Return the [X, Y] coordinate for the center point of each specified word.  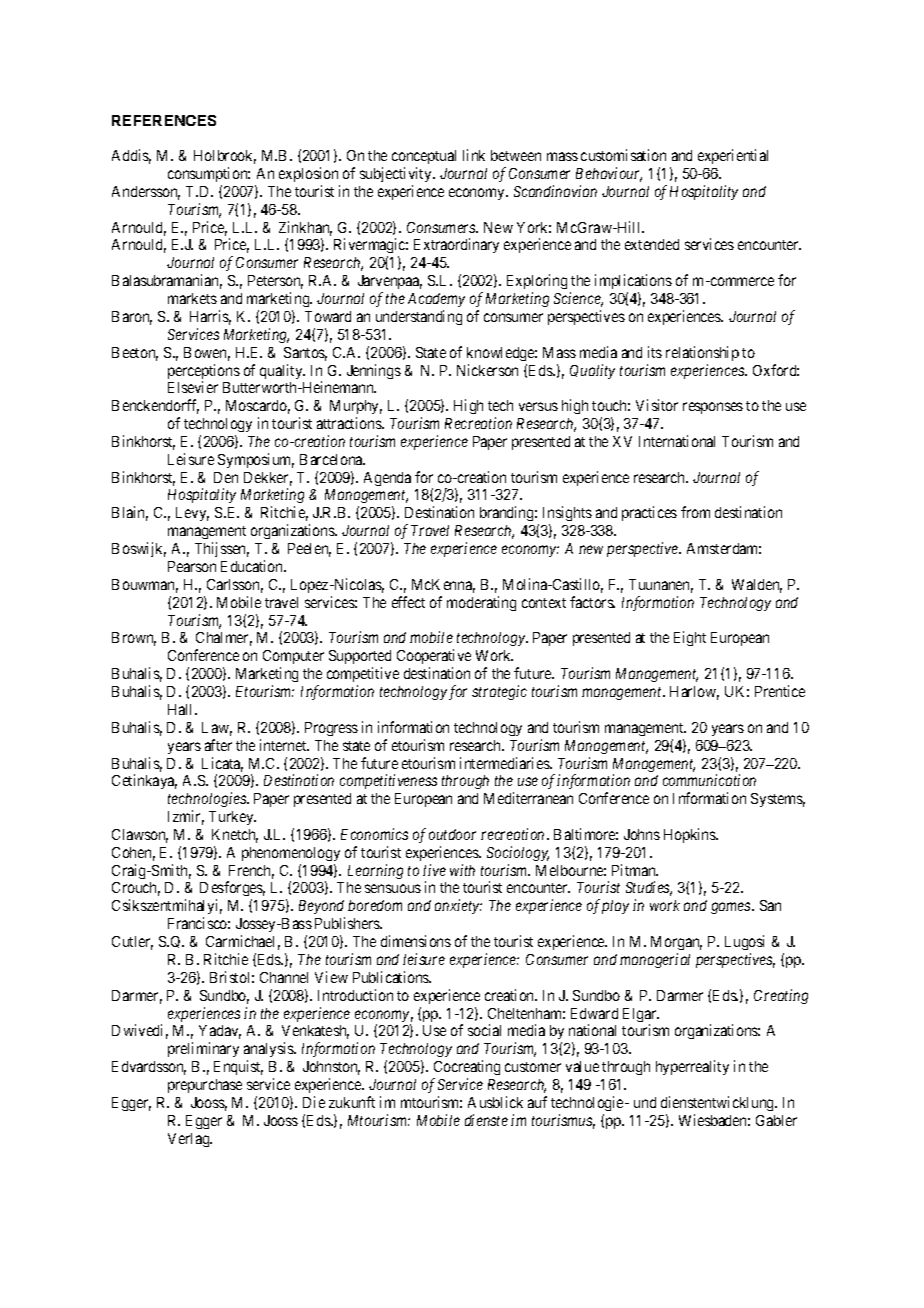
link [474, 155]
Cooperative [434, 658]
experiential [733, 156]
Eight [690, 638]
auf [537, 1102]
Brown [134, 639]
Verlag [190, 1140]
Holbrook [225, 157]
